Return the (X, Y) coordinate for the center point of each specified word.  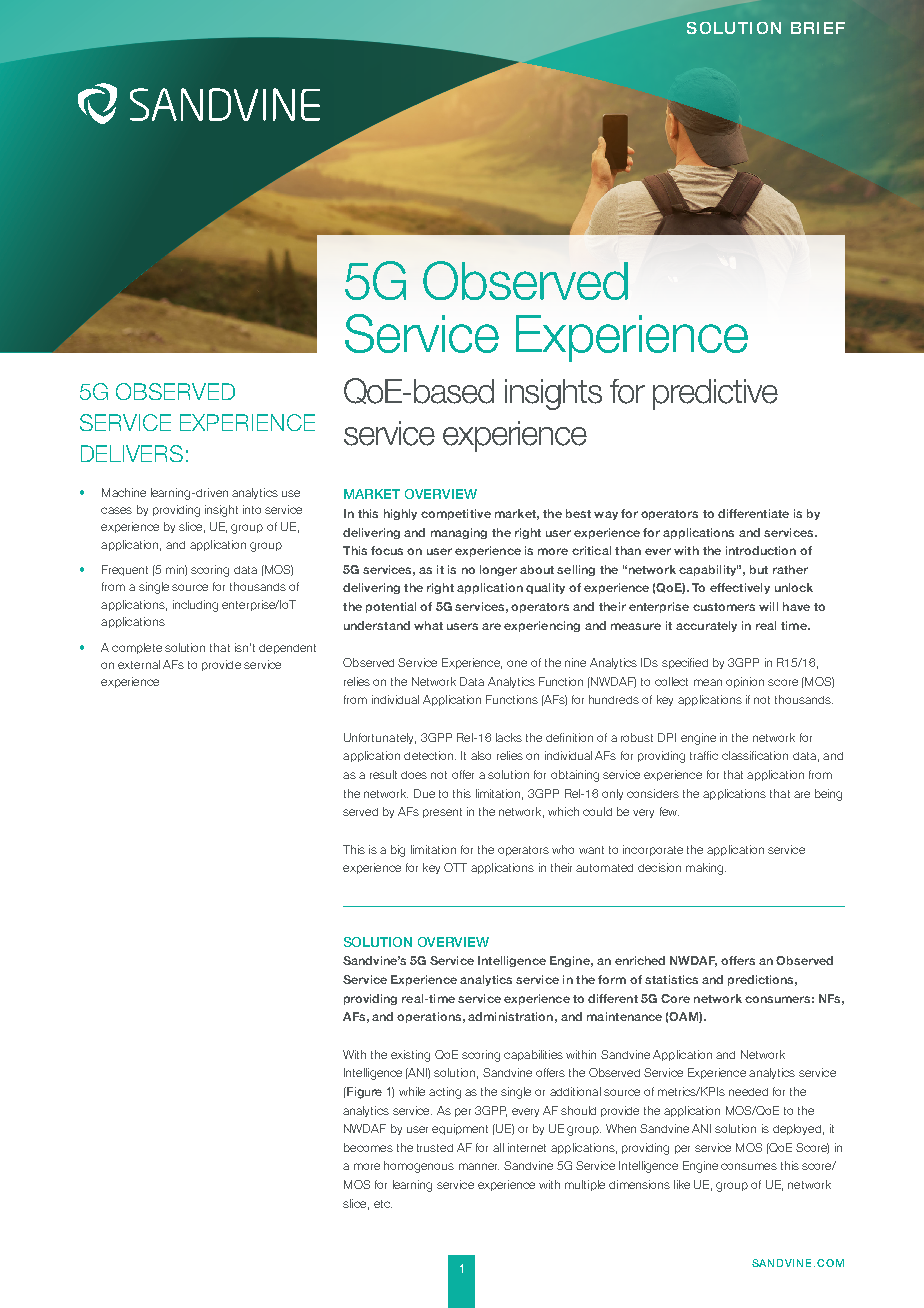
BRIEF (818, 28)
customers (724, 607)
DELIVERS (132, 453)
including (195, 606)
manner (479, 1166)
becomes (368, 1147)
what (428, 625)
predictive (715, 394)
